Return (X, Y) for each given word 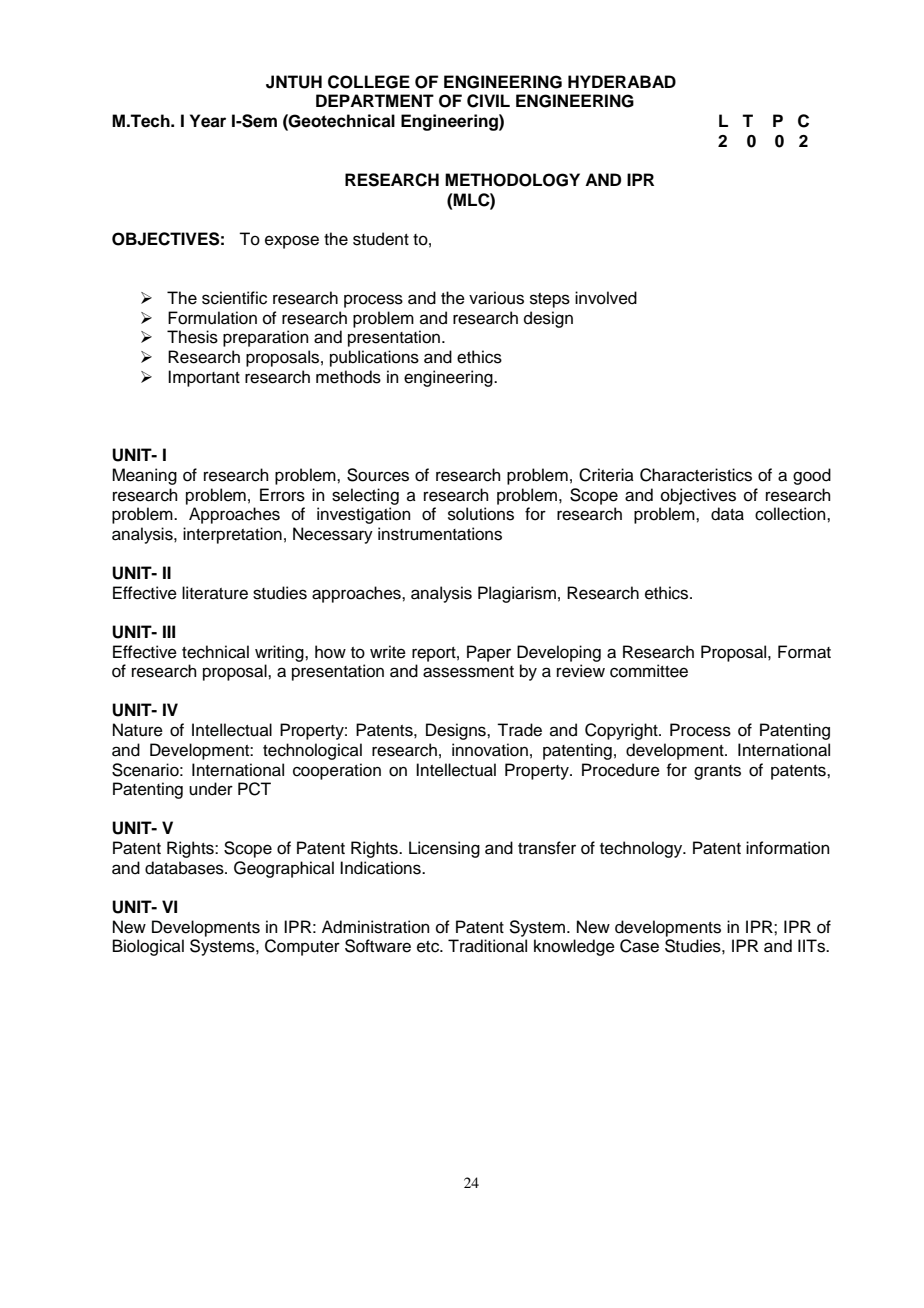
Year (208, 121)
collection (791, 514)
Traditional (487, 946)
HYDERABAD (622, 81)
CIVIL (488, 101)
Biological (148, 947)
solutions (481, 514)
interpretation (232, 535)
